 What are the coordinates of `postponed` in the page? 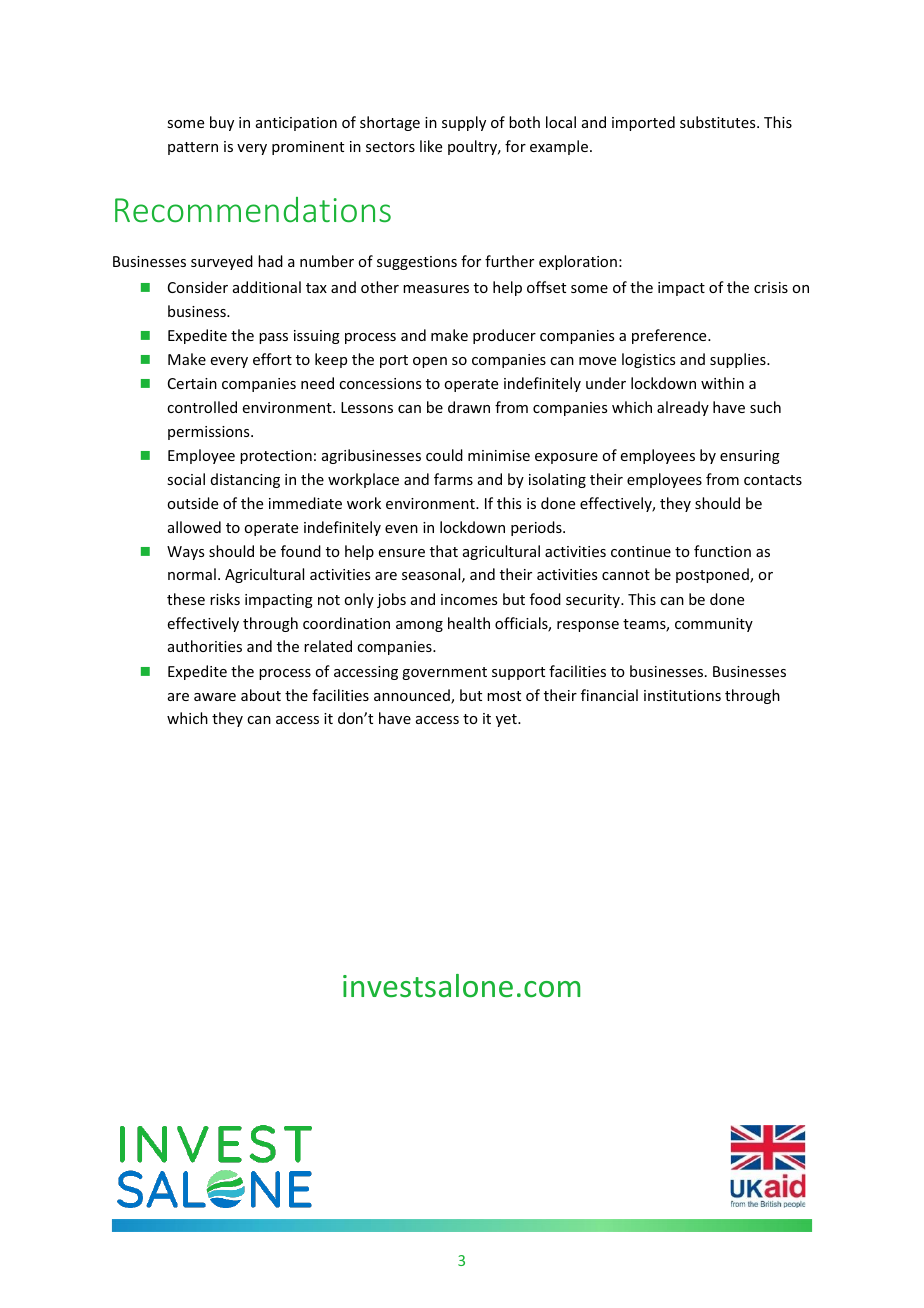 It's located at (713, 575).
